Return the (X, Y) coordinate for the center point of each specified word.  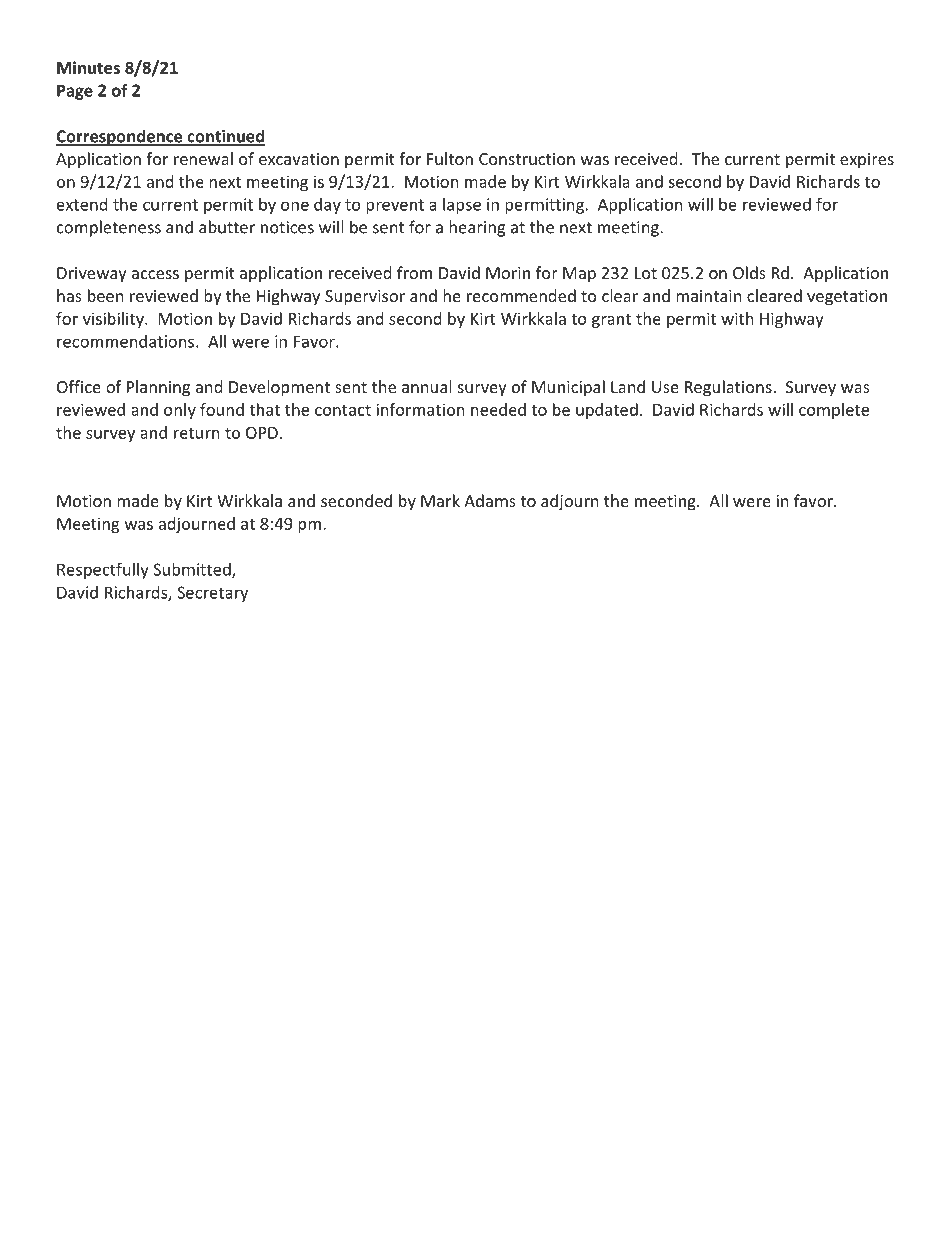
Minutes (88, 67)
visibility (114, 320)
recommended (521, 295)
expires (867, 161)
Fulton (450, 158)
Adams (490, 500)
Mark (440, 500)
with (737, 318)
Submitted (193, 570)
